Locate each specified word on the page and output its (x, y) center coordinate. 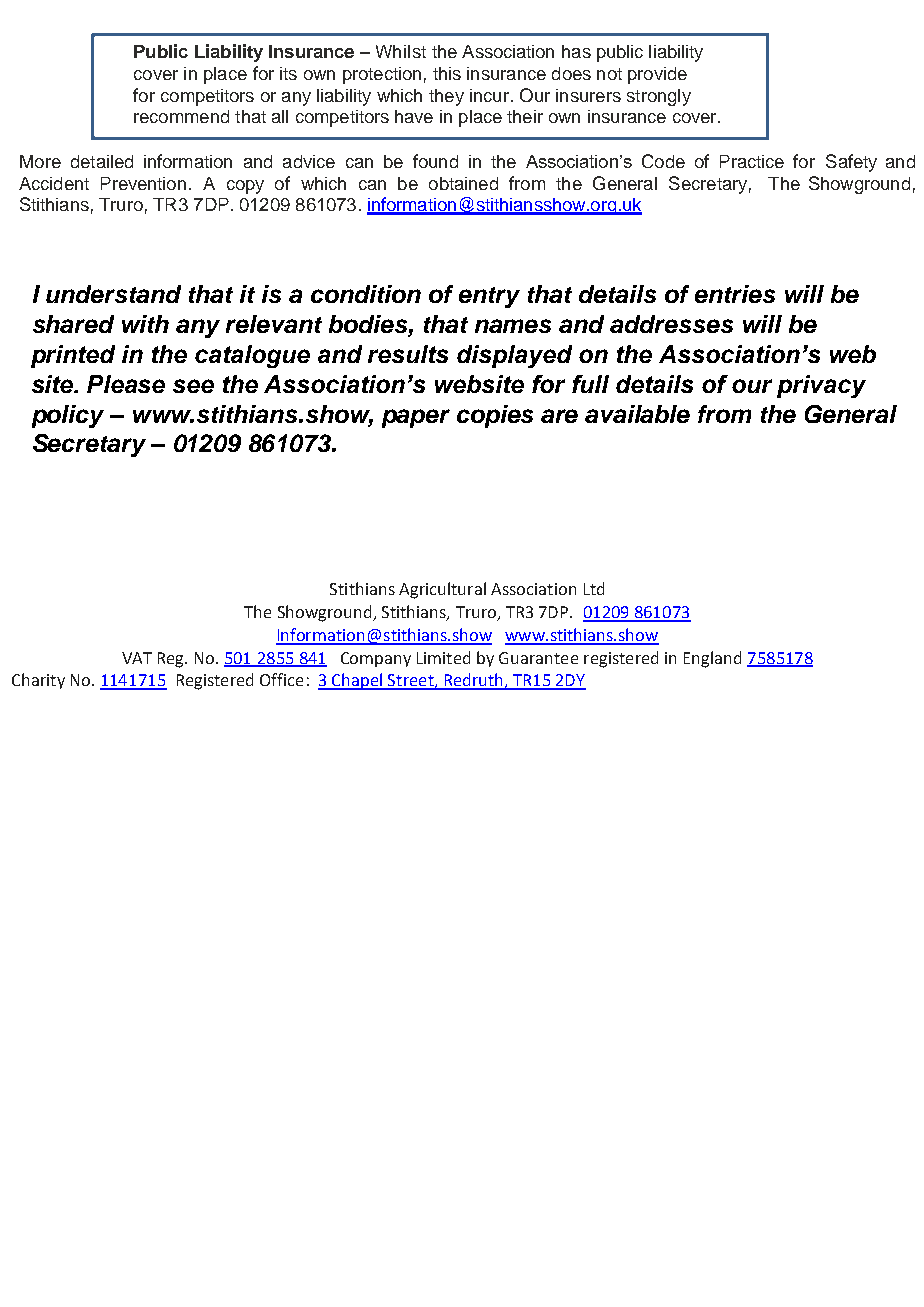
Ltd (594, 588)
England (712, 659)
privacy (821, 386)
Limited (443, 657)
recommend (181, 116)
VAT (137, 658)
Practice (752, 161)
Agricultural (442, 590)
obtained (463, 183)
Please (126, 384)
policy (68, 416)
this (447, 73)
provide (657, 75)
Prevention (143, 183)
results (408, 354)
